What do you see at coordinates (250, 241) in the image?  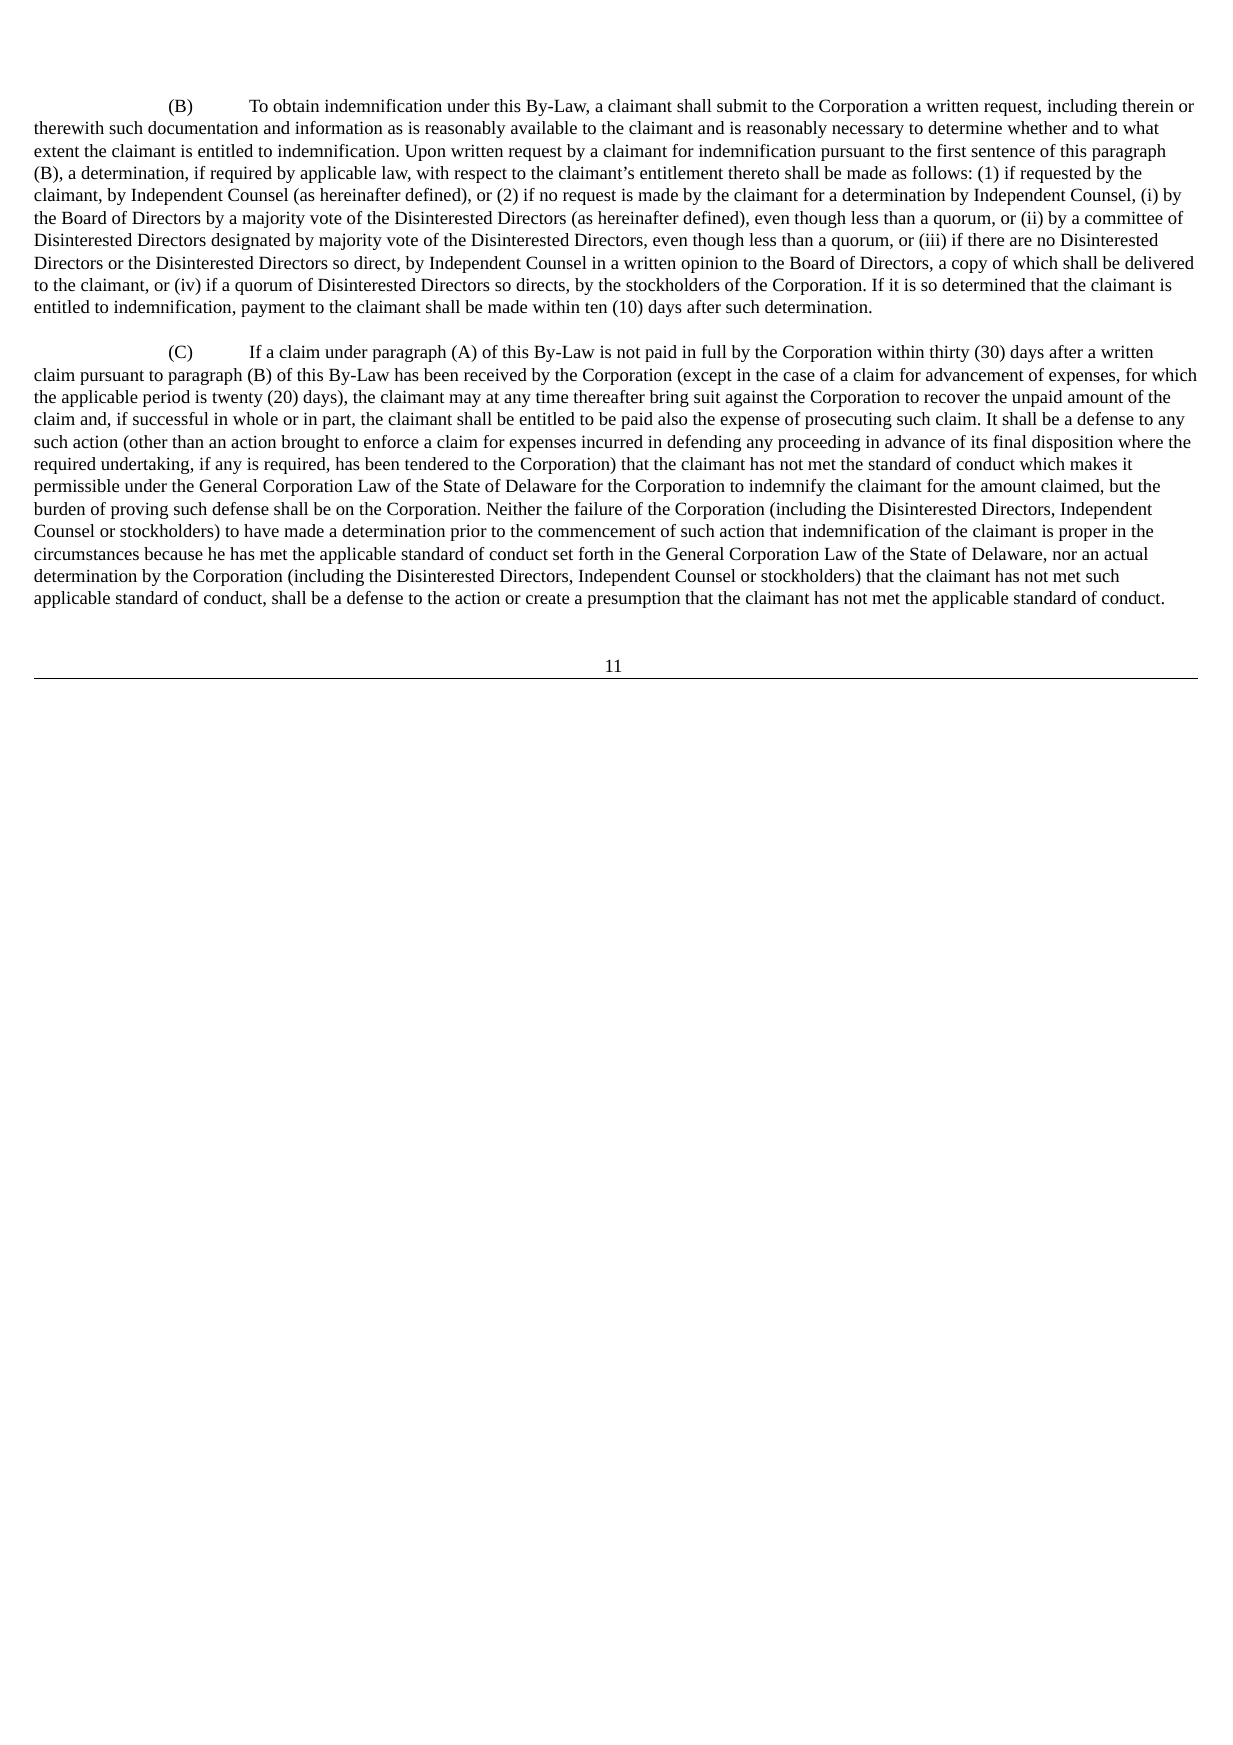 I see `designated` at bounding box center [250, 241].
